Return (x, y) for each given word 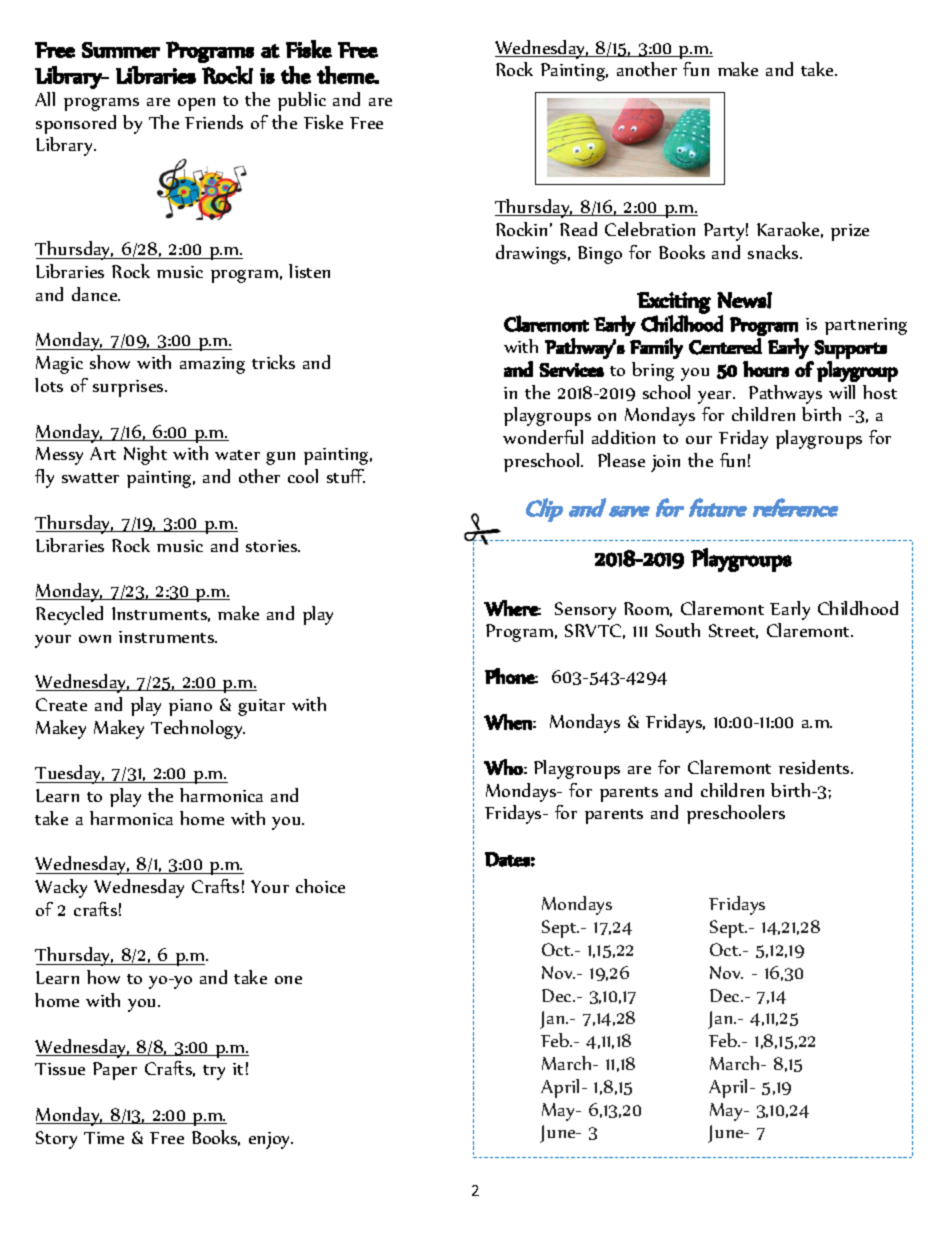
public (302, 101)
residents (815, 767)
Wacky (61, 888)
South (678, 630)
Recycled (69, 615)
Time (104, 1138)
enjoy (271, 1140)
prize (850, 232)
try (214, 1072)
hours (766, 369)
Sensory (585, 611)
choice (320, 886)
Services (571, 370)
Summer (121, 50)
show (110, 362)
